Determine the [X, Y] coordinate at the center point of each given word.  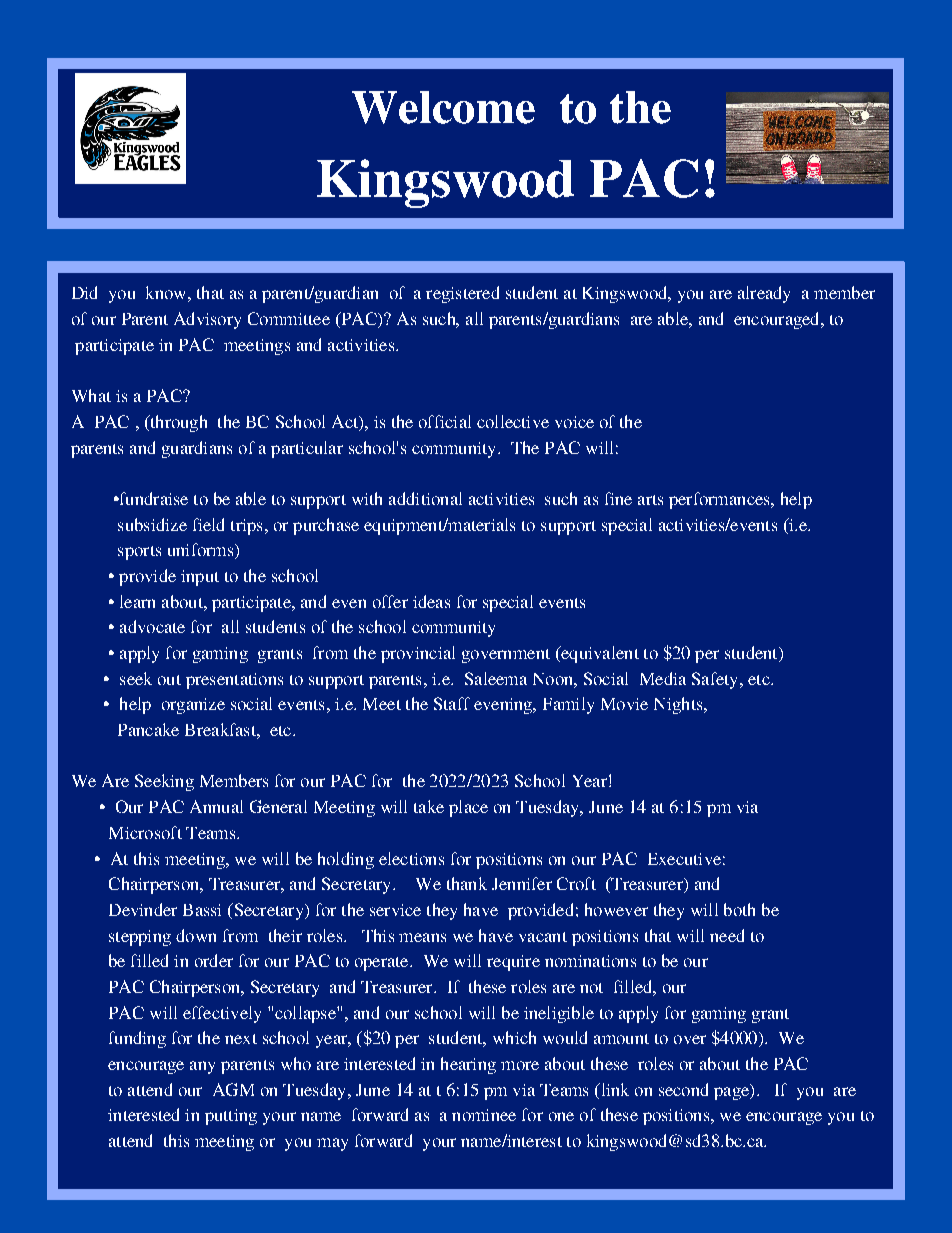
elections [411, 858]
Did [84, 292]
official [445, 421]
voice [574, 422]
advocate [152, 626]
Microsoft [145, 832]
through [177, 423]
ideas [431, 601]
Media [663, 678]
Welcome [443, 107]
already [764, 294]
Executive [684, 859]
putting [231, 1117]
